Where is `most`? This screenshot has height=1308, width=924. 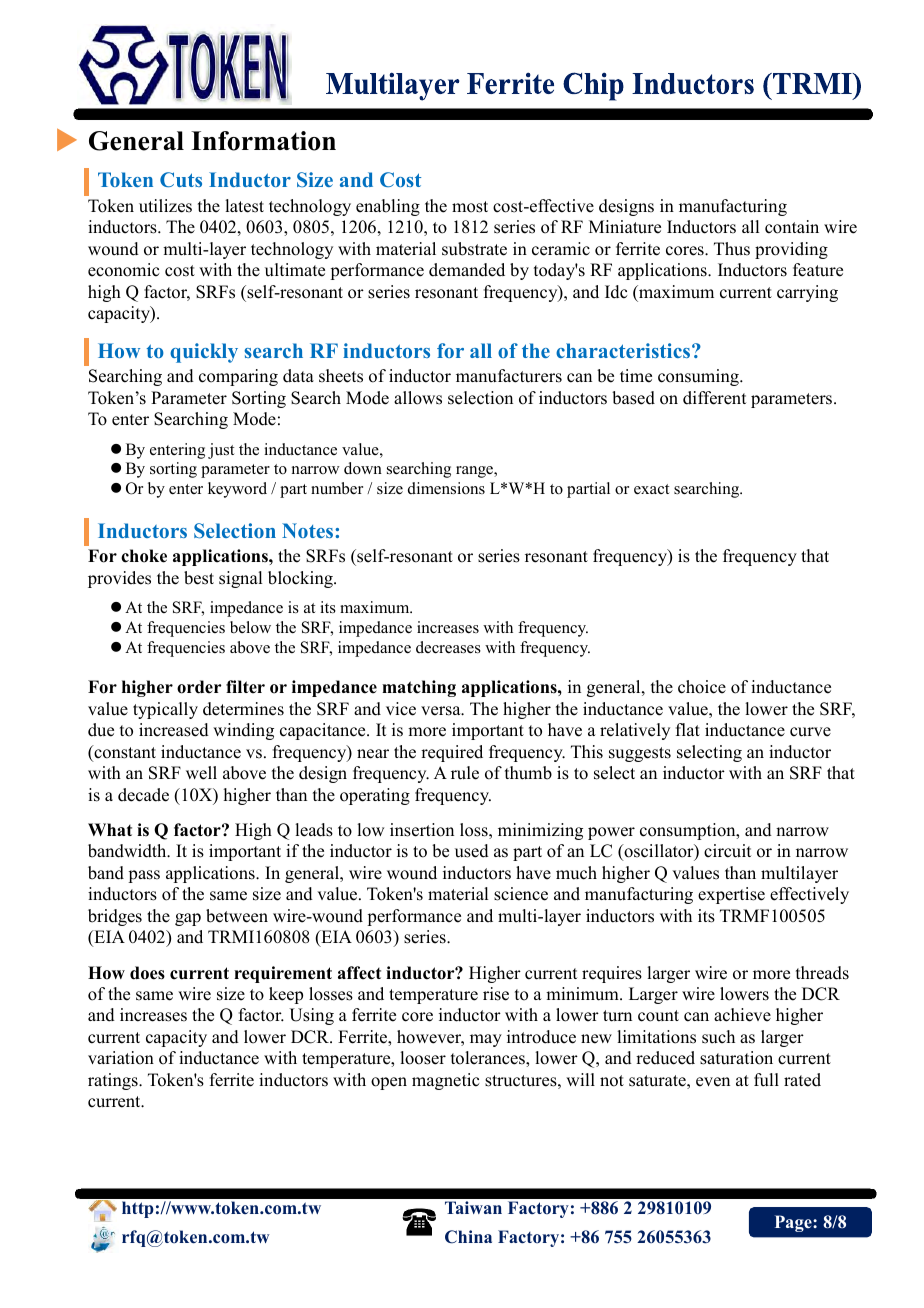
most is located at coordinates (470, 207).
